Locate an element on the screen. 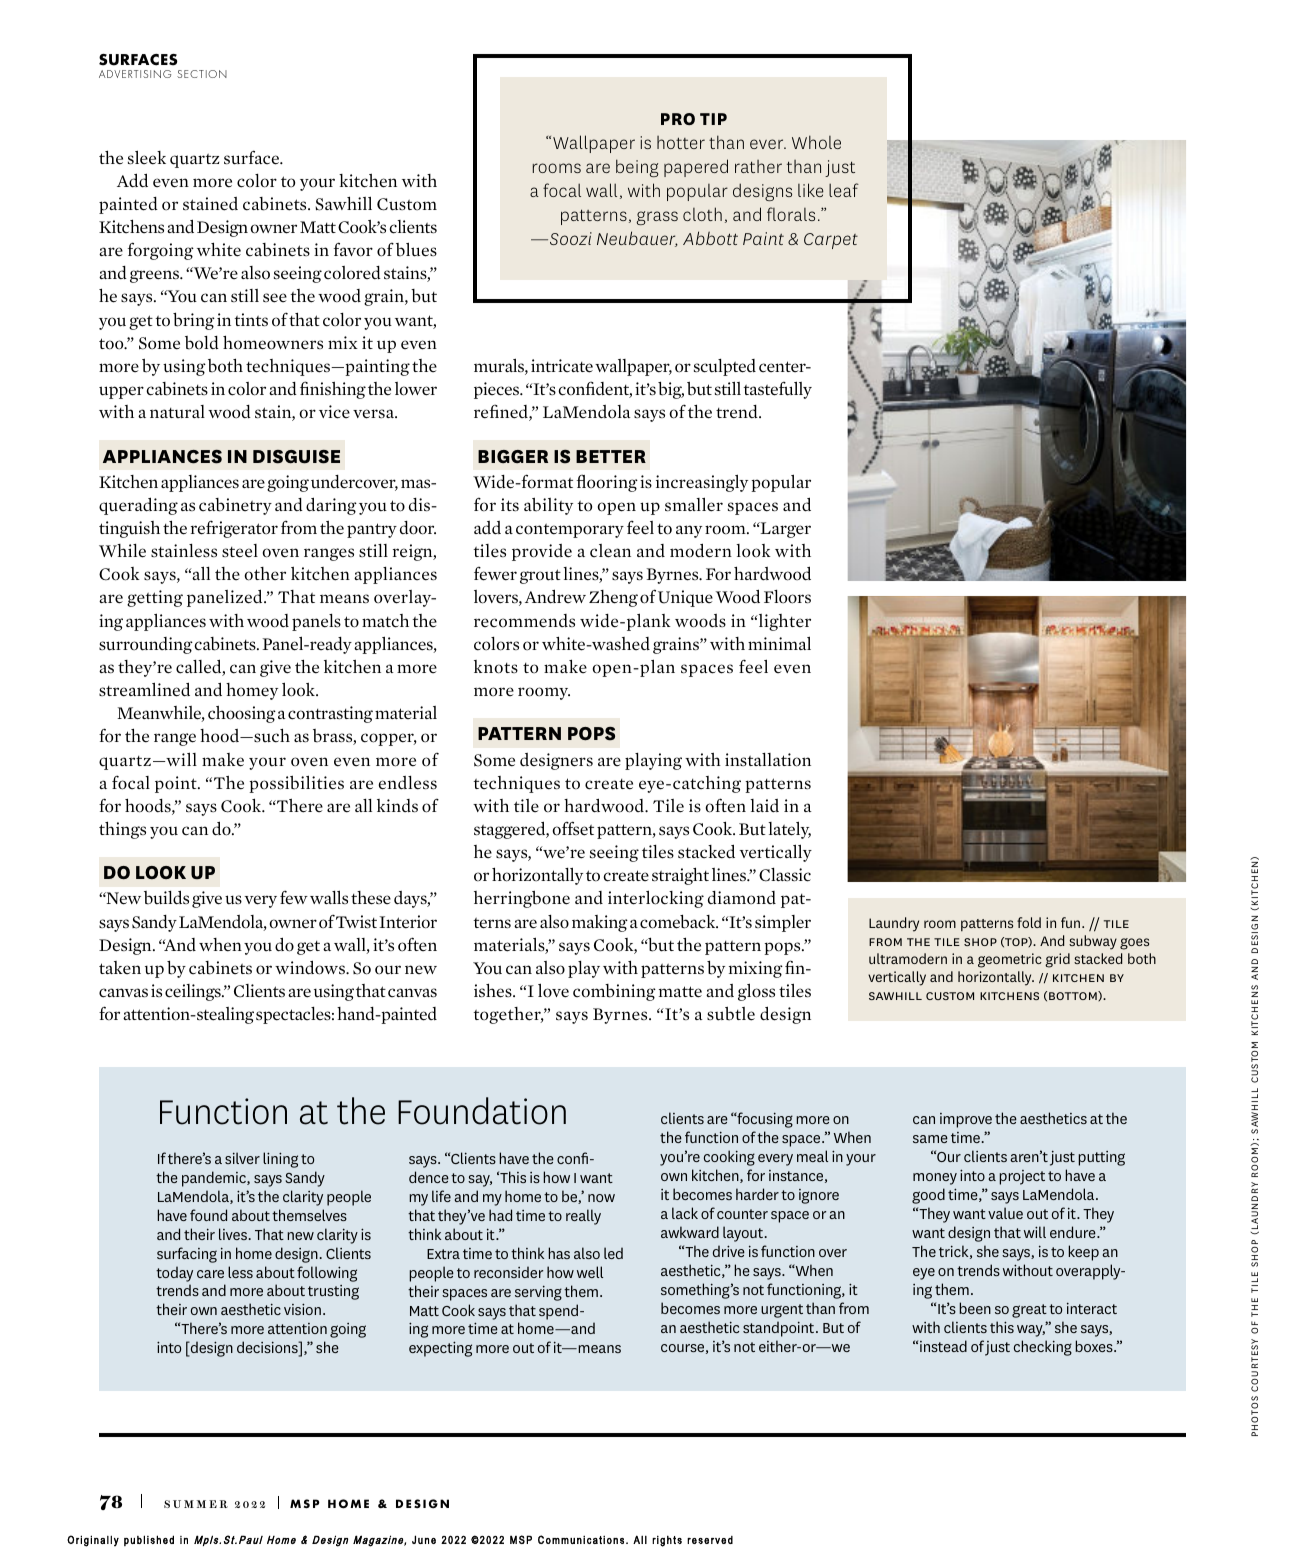 The height and width of the screenshot is (1563, 1294). sleek is located at coordinates (147, 157).
